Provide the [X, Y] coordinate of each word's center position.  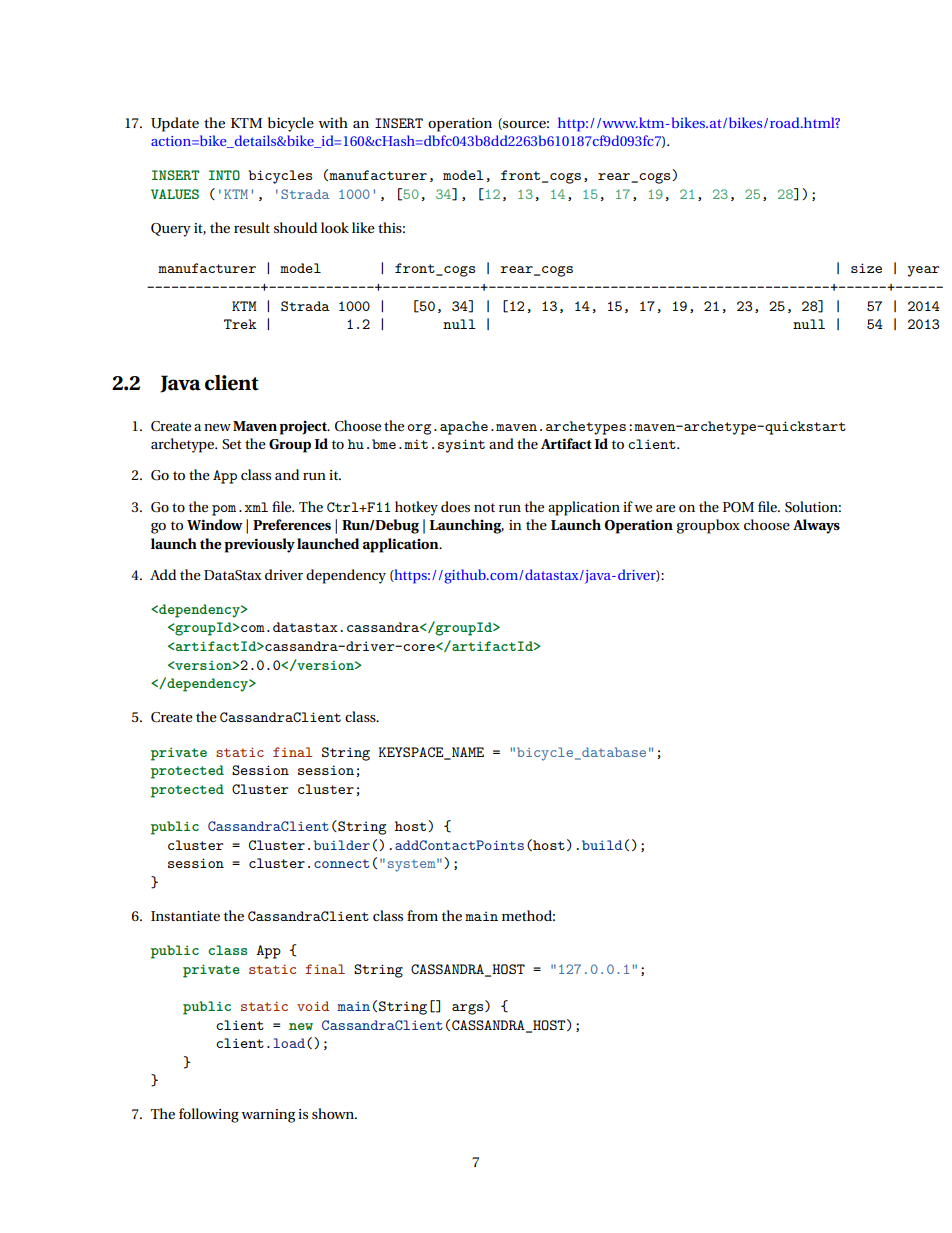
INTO [224, 175]
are [665, 508]
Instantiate [185, 916]
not [484, 507]
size [866, 268]
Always [816, 526]
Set [232, 444]
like [363, 227]
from [422, 915]
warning [268, 1116]
